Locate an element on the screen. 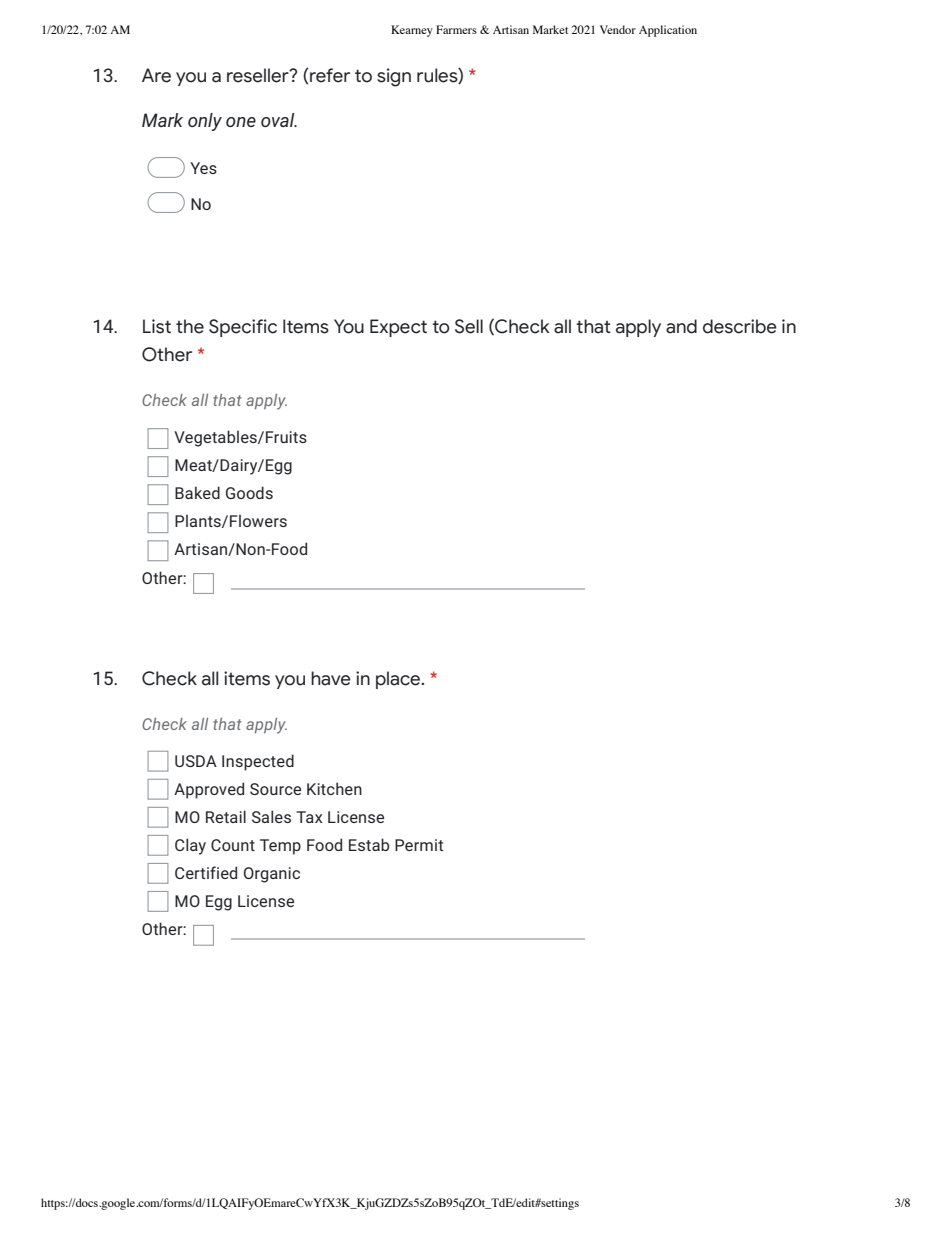  Kitchen is located at coordinates (334, 788).
